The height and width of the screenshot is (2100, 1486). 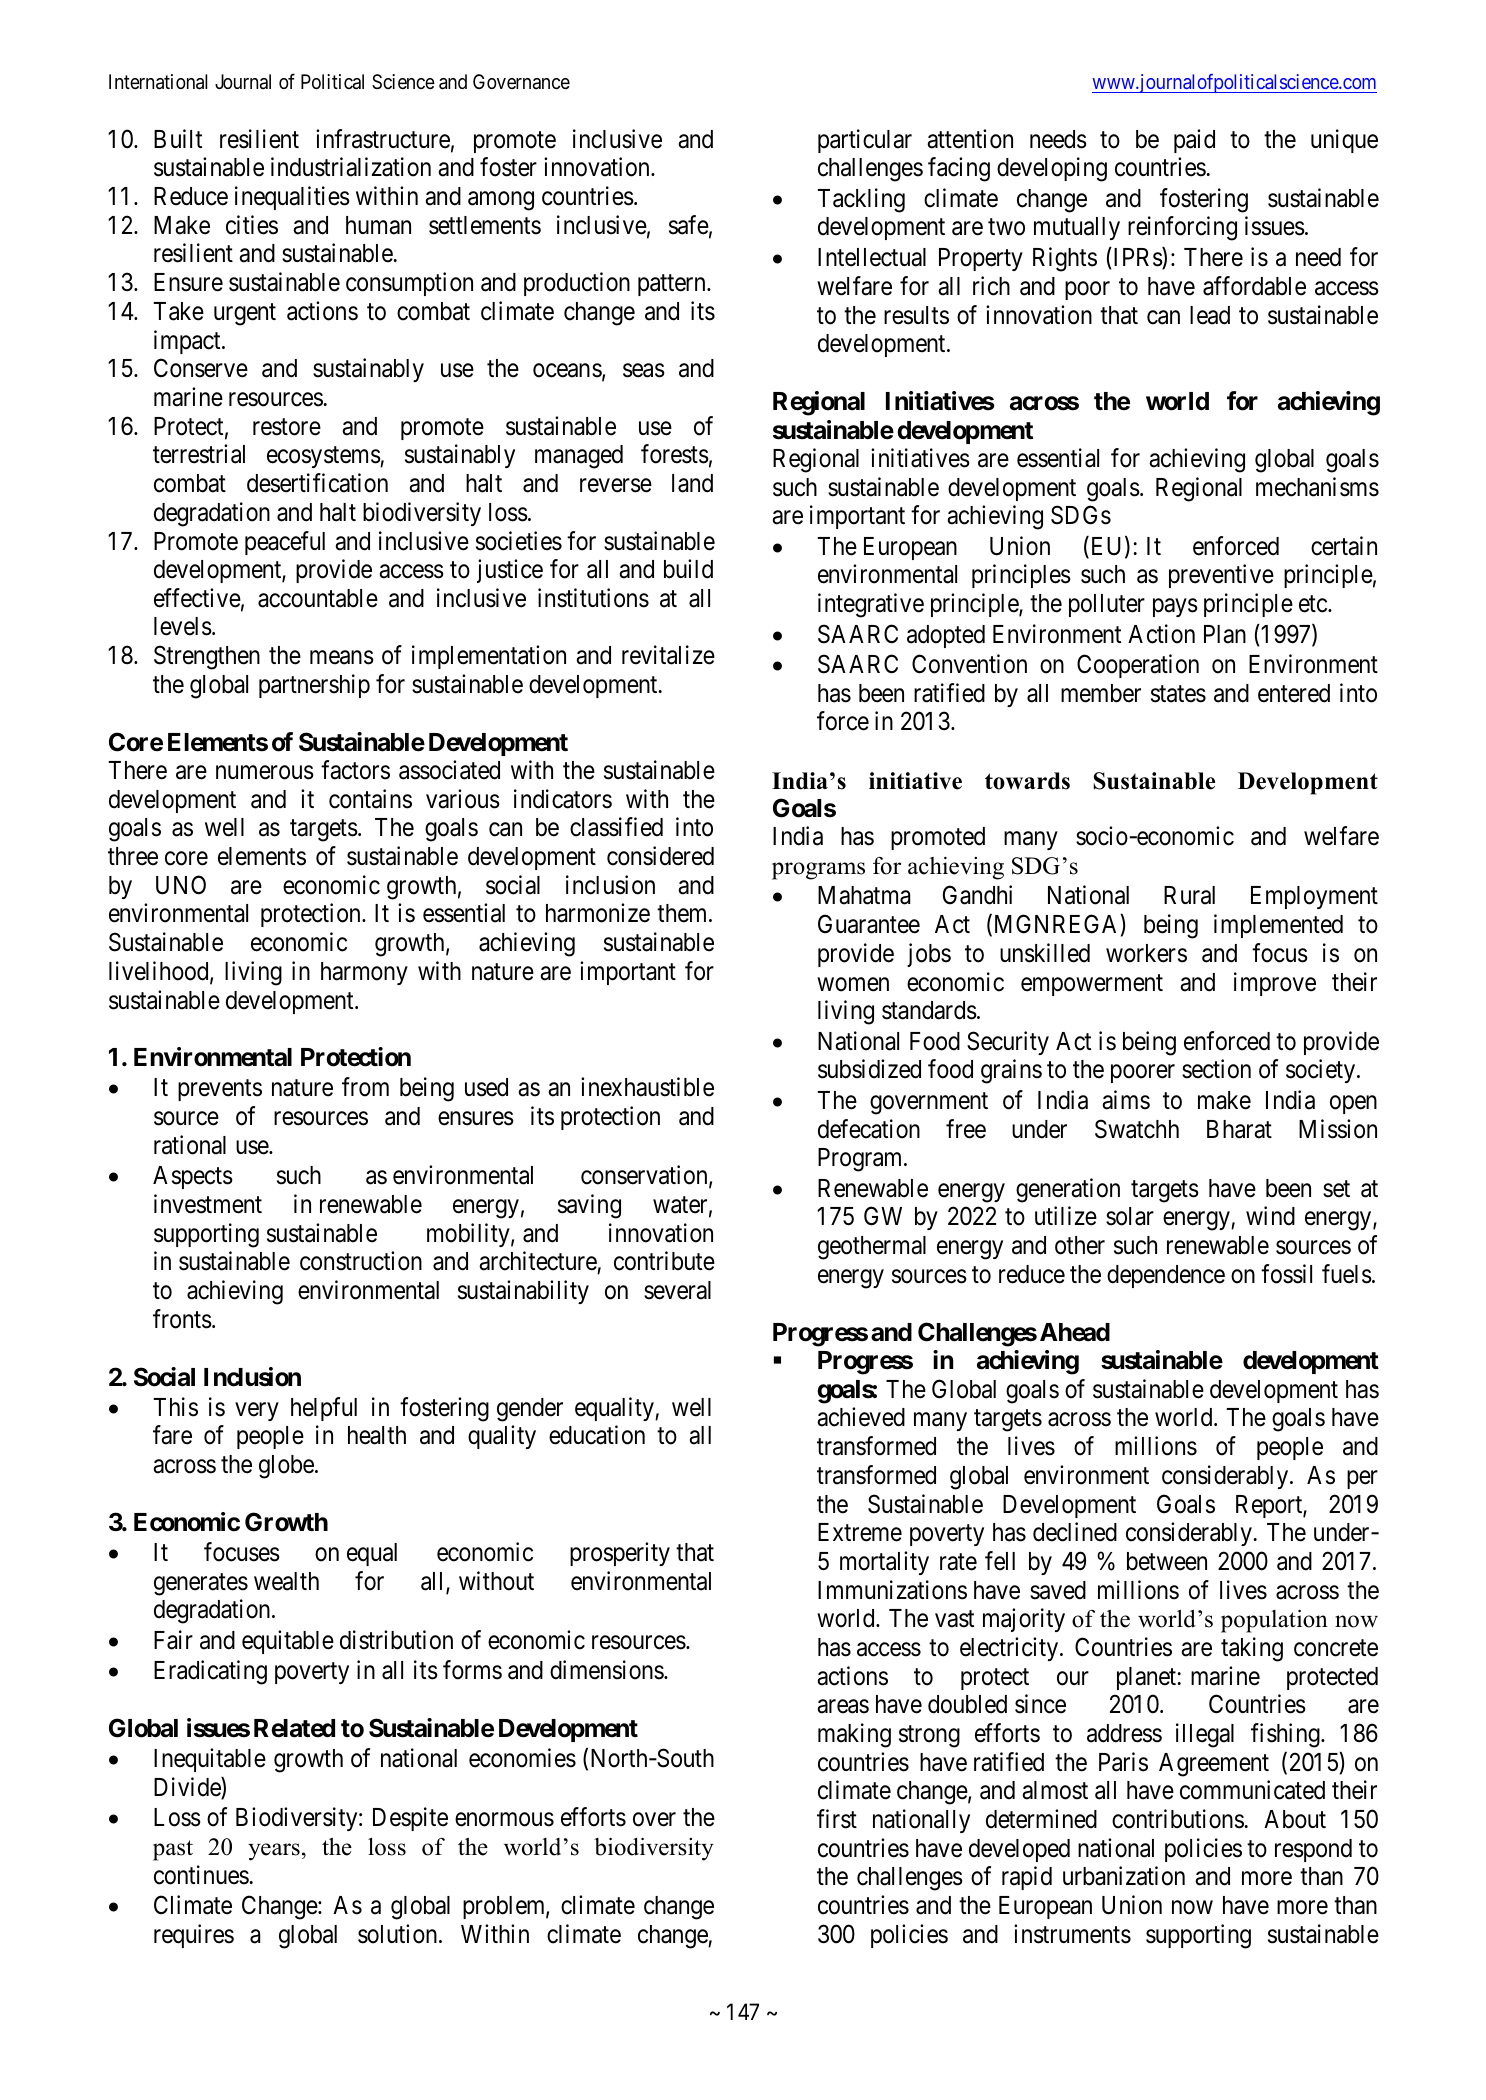 What do you see at coordinates (660, 856) in the screenshot?
I see `considered` at bounding box center [660, 856].
